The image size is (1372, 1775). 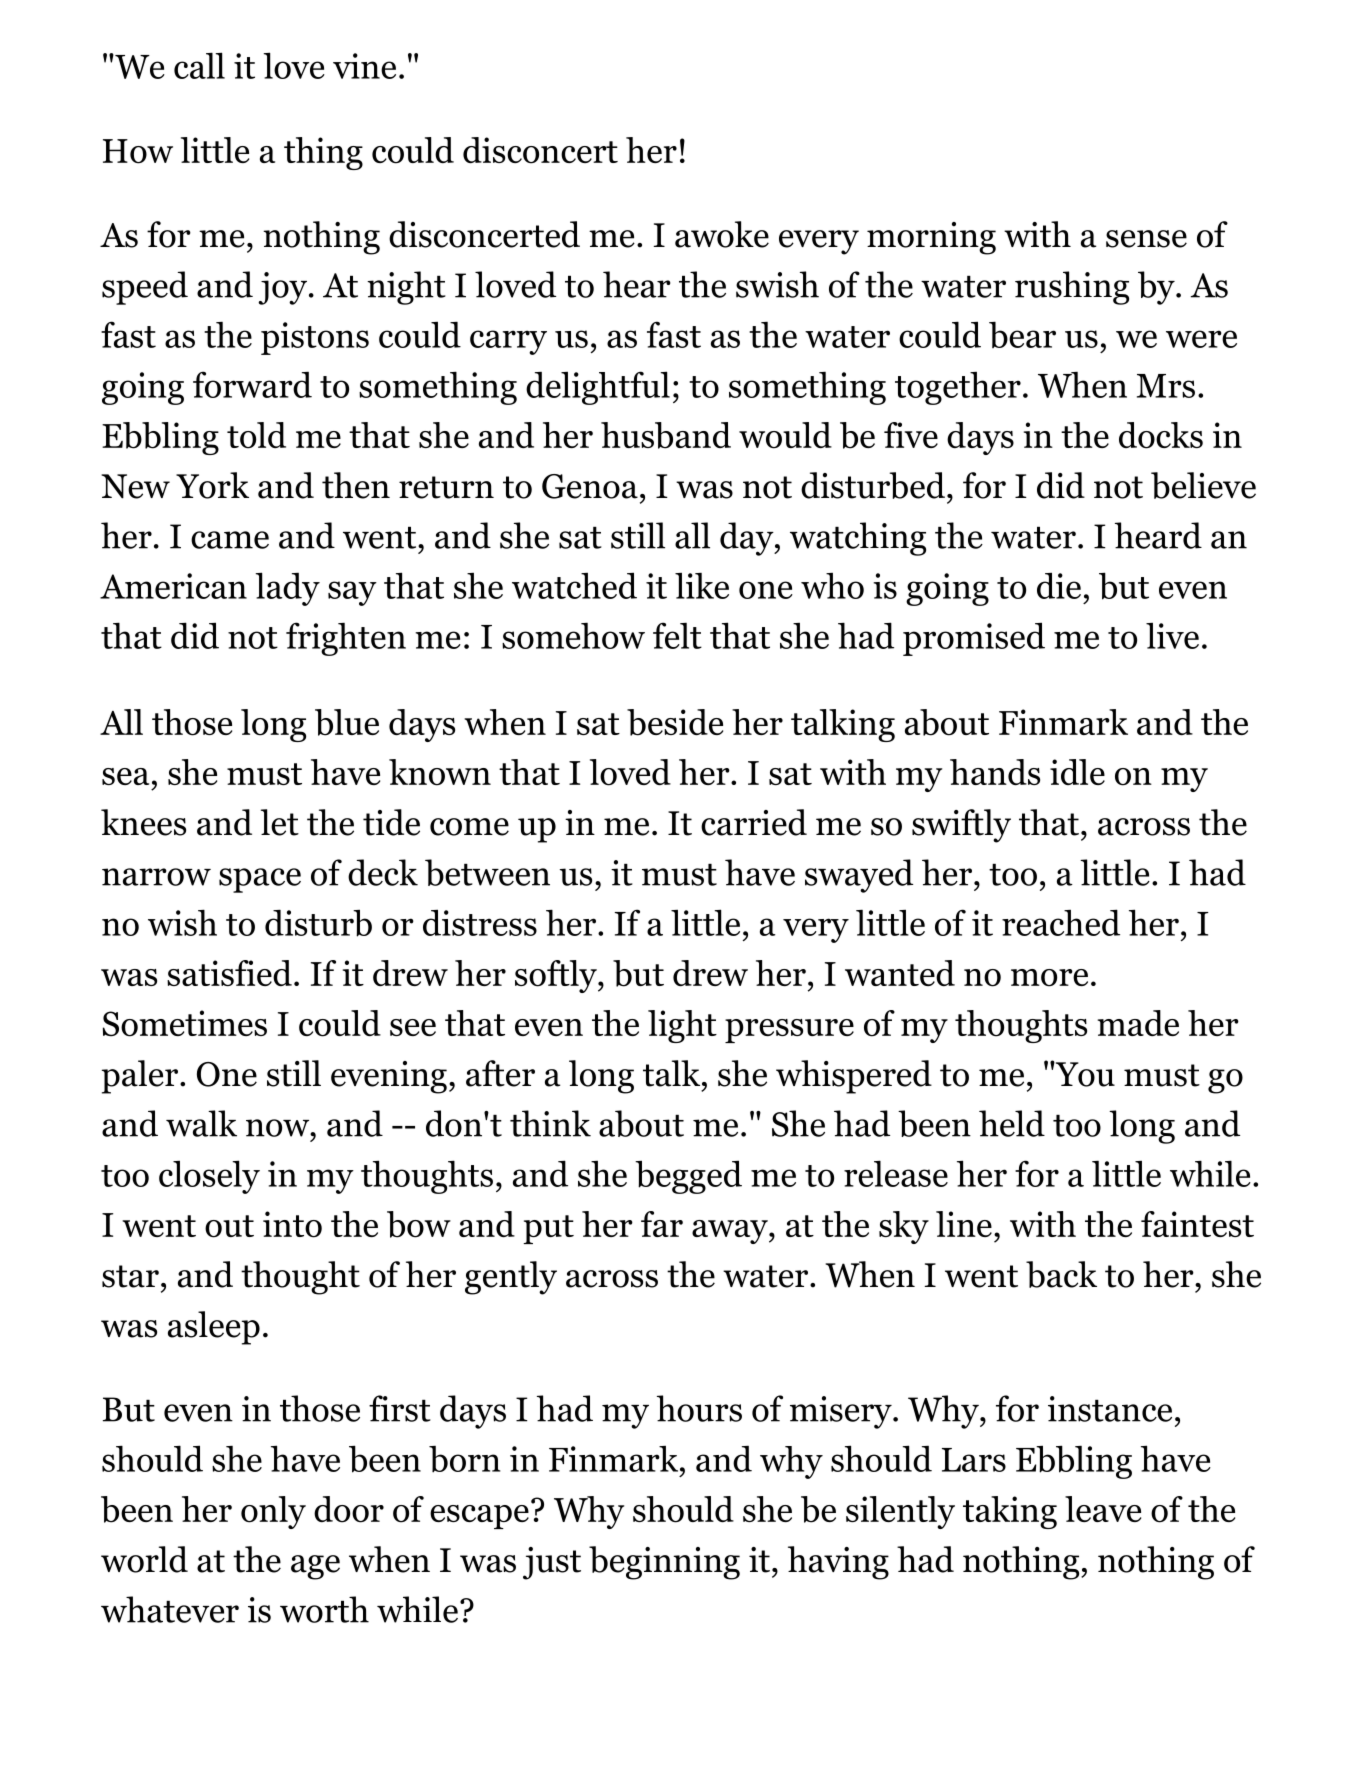 What do you see at coordinates (754, 822) in the screenshot?
I see `carried` at bounding box center [754, 822].
